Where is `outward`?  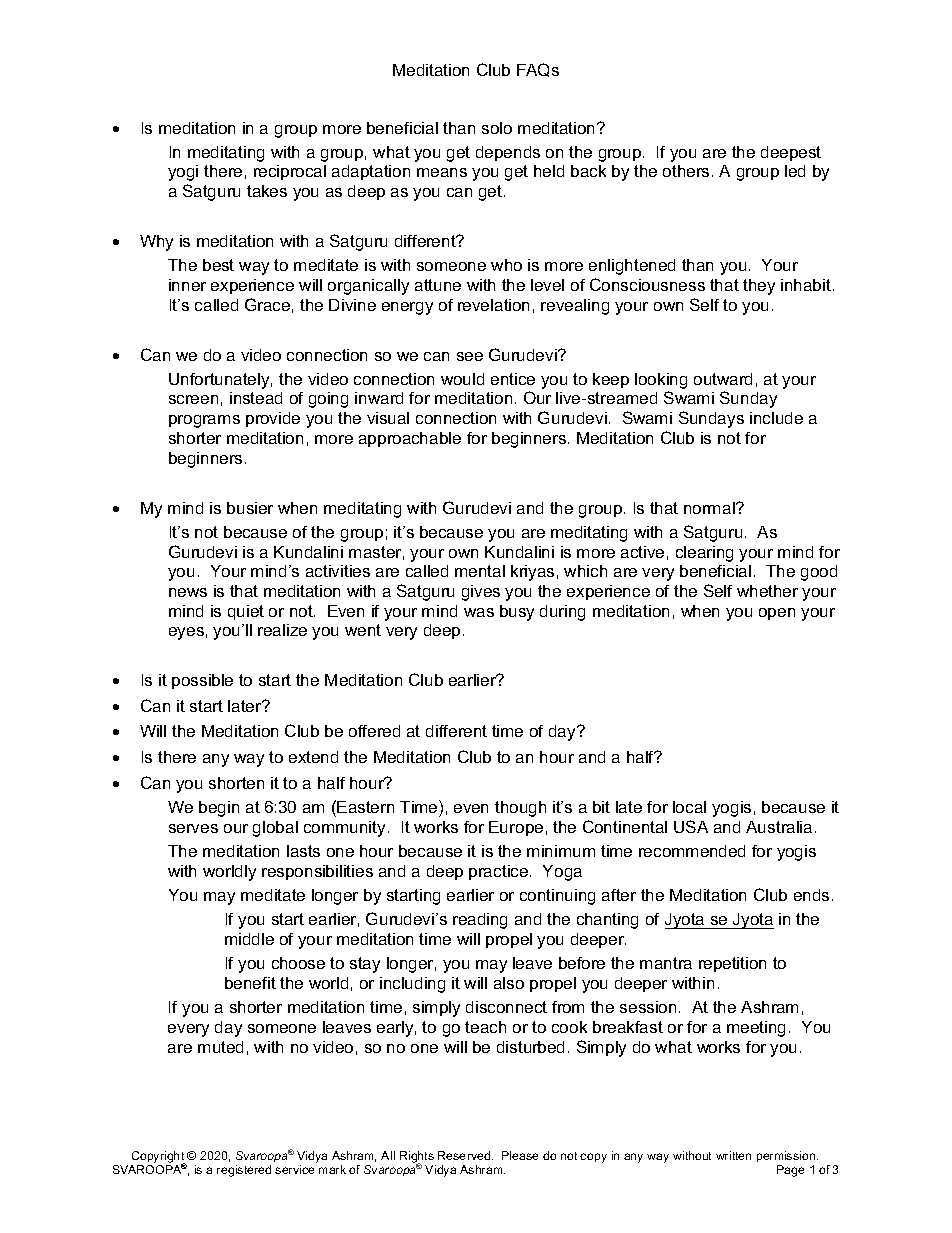
outward is located at coordinates (723, 379).
